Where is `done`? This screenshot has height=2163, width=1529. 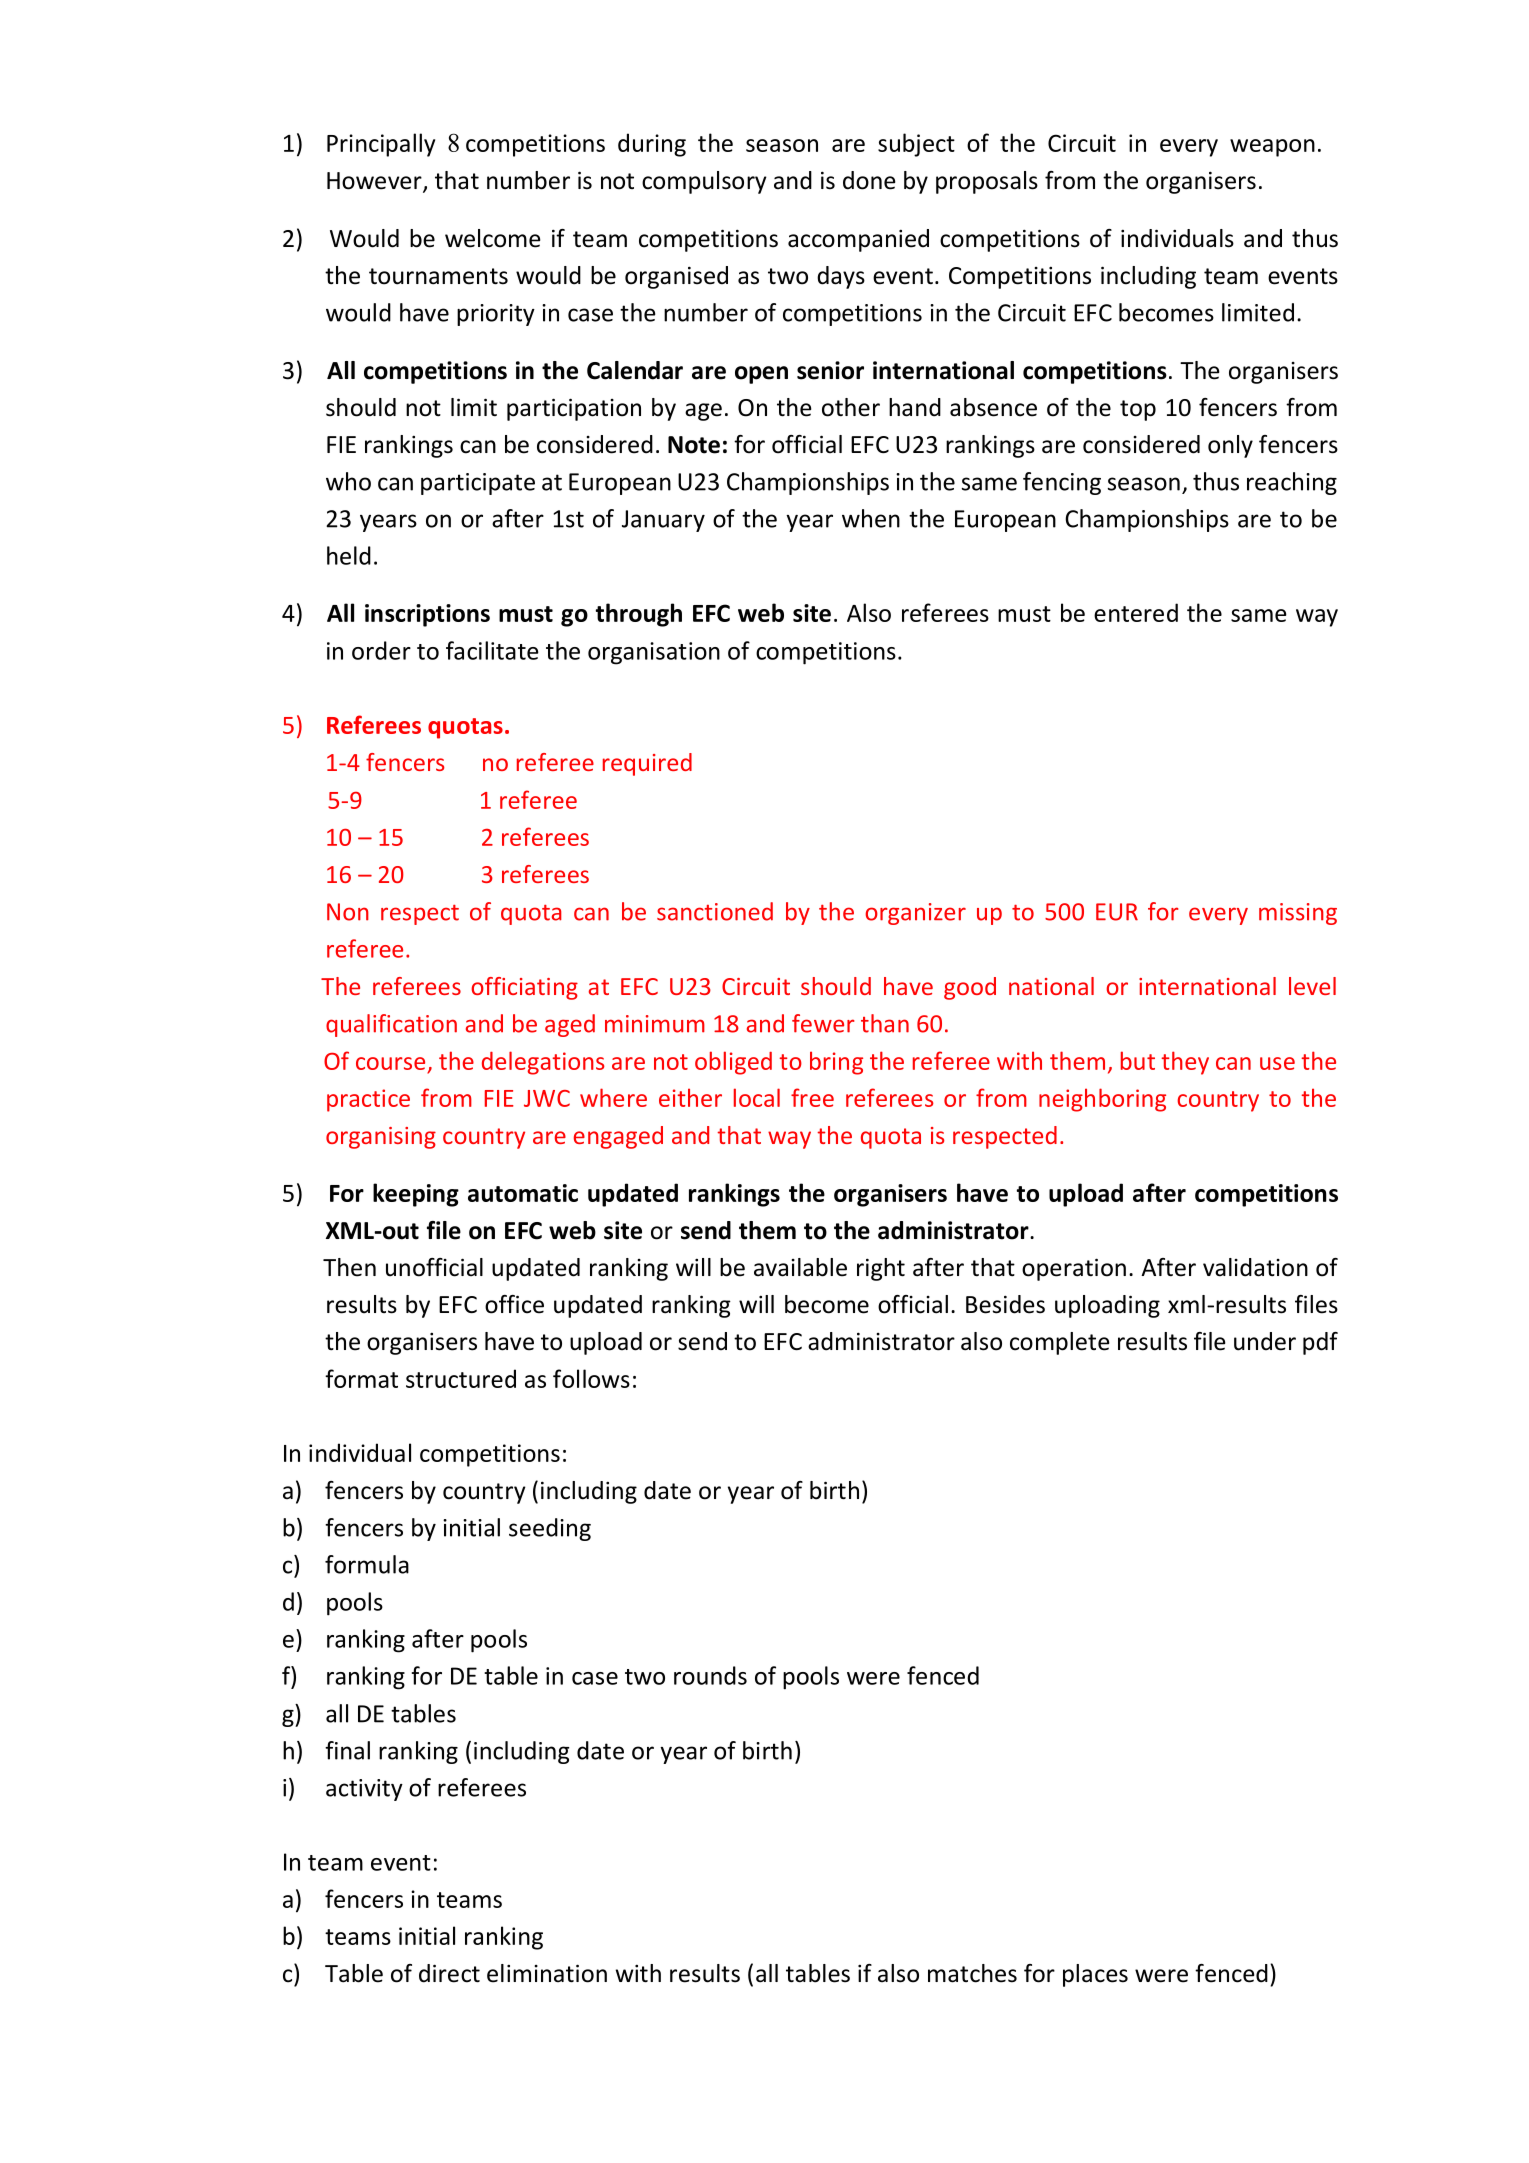
done is located at coordinates (869, 180).
